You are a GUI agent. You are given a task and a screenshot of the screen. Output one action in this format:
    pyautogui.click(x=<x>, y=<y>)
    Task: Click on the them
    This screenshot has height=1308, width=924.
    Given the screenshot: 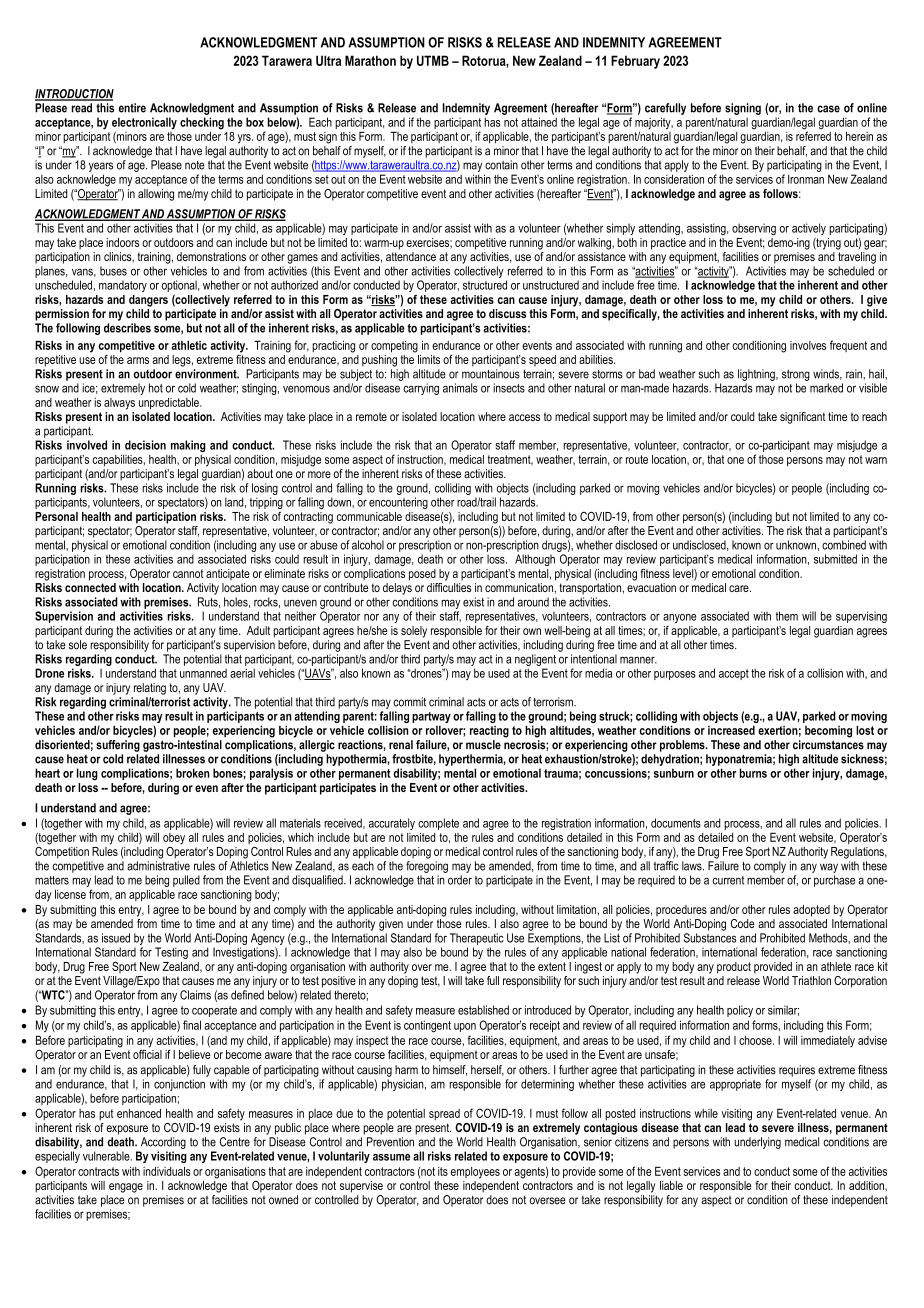 What is the action you would take?
    pyautogui.click(x=787, y=616)
